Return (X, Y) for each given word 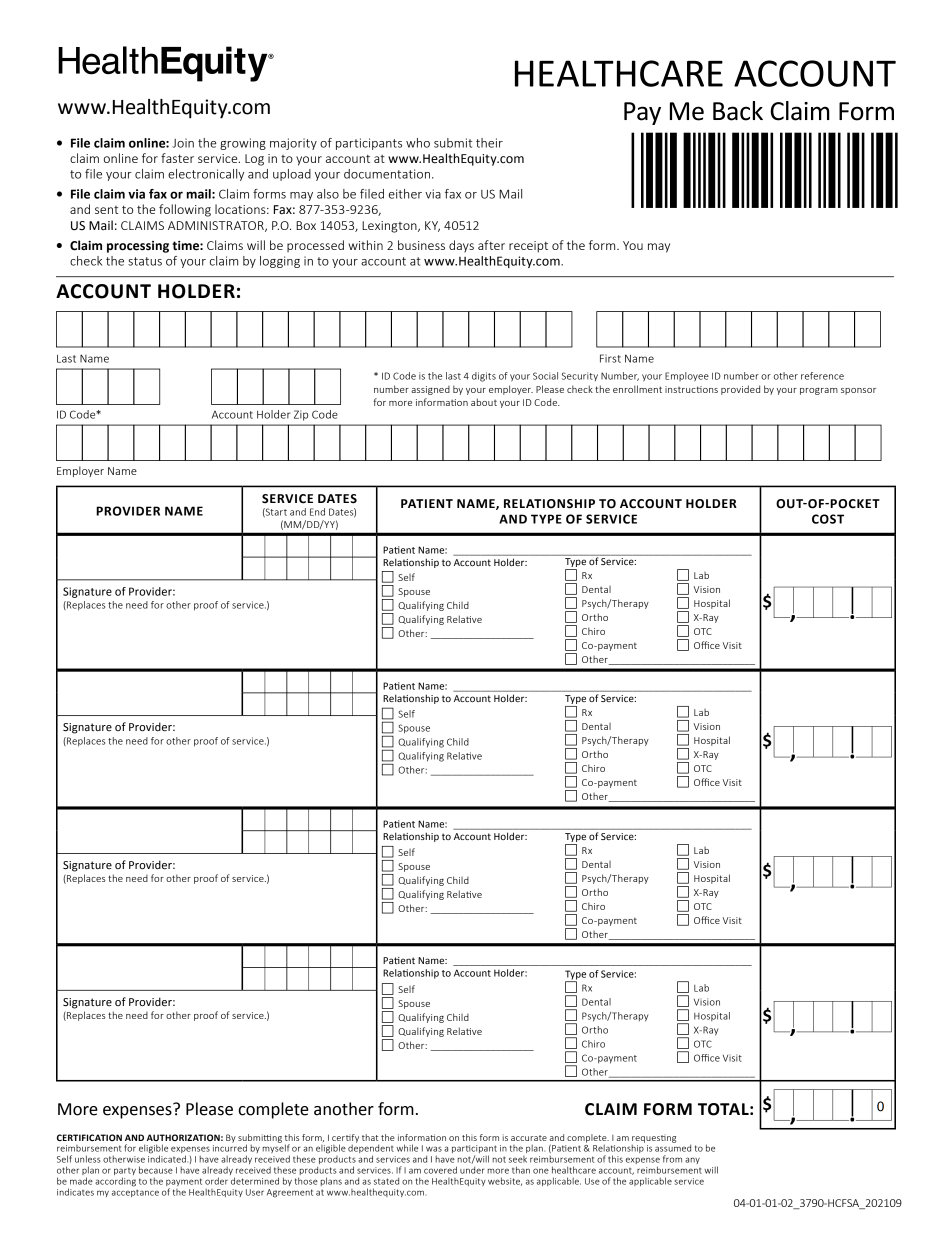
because (156, 1170)
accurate (529, 1138)
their (489, 143)
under (472, 1170)
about (484, 402)
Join (183, 143)
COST (828, 519)
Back (738, 111)
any (692, 1160)
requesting (654, 1139)
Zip (301, 415)
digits (484, 377)
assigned (430, 390)
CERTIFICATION (89, 1137)
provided (740, 390)
